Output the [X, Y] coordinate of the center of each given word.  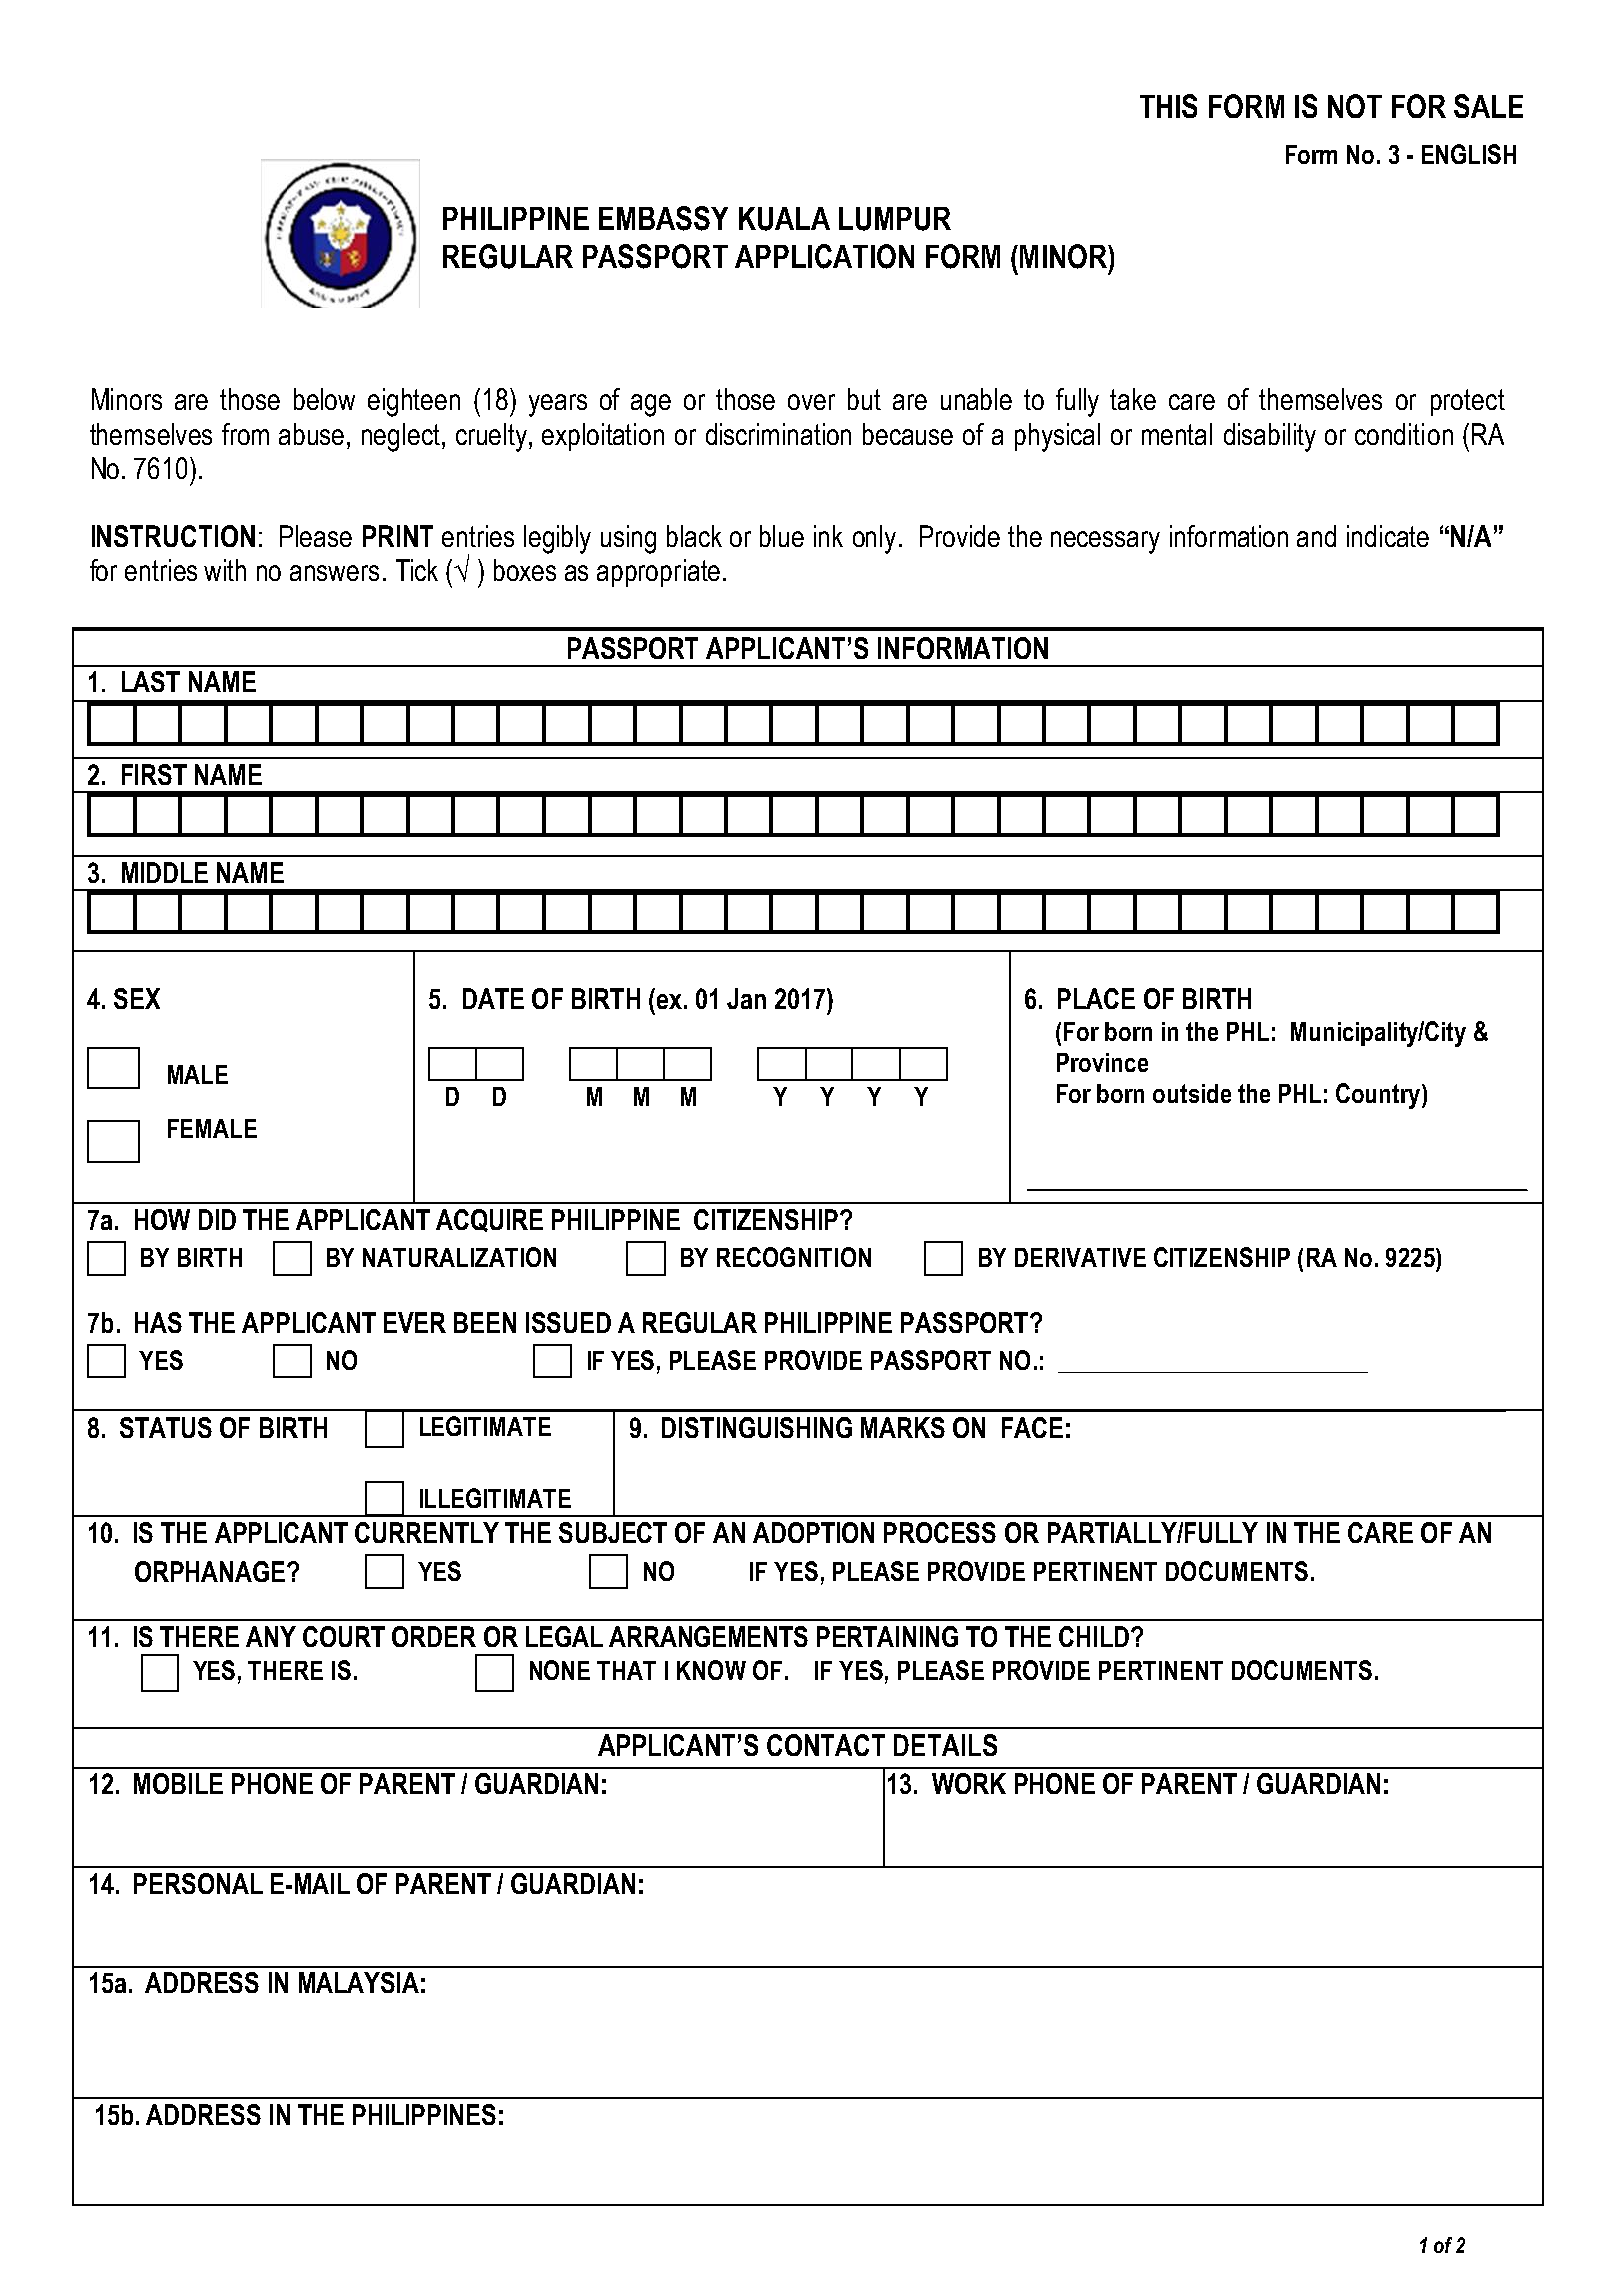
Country [1379, 1096]
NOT [1355, 106]
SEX [137, 998]
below [324, 399]
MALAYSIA [359, 1982]
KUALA [784, 219]
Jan [746, 998]
